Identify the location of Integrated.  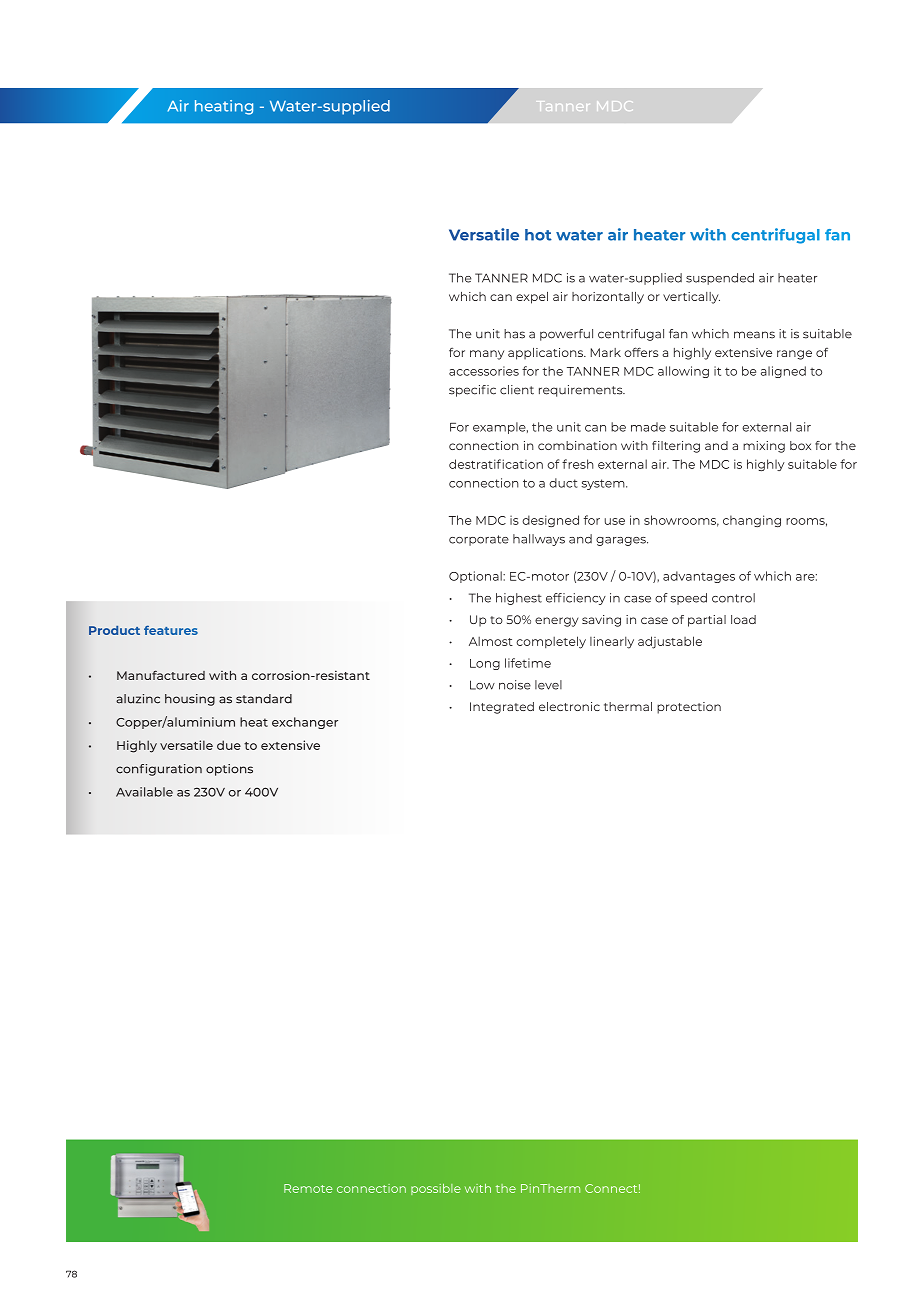
(502, 708).
